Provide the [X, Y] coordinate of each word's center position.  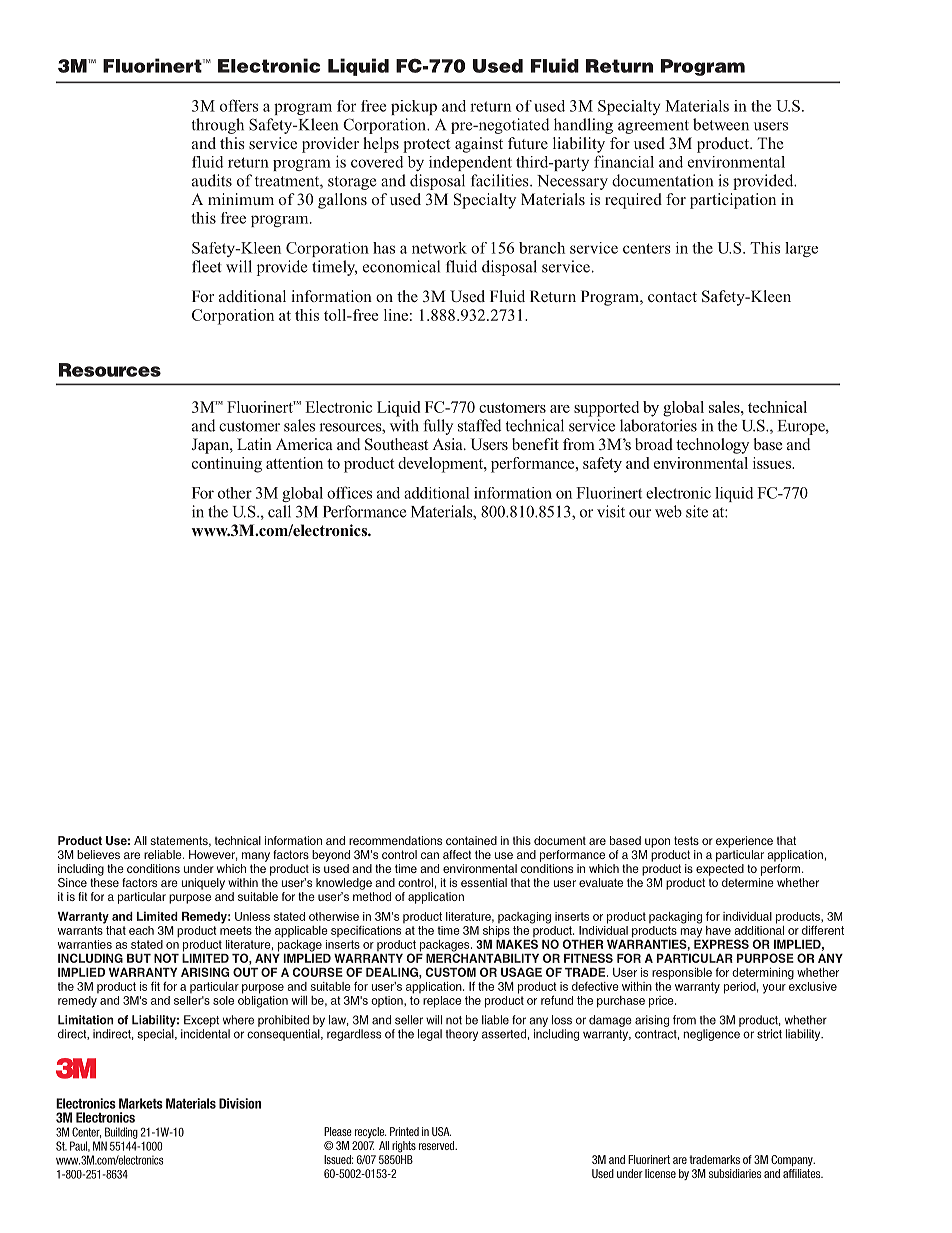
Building [121, 1133]
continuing [227, 465]
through [218, 126]
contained [471, 840]
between [721, 124]
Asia [448, 444]
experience [744, 842]
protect [426, 146]
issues [773, 463]
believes [98, 854]
